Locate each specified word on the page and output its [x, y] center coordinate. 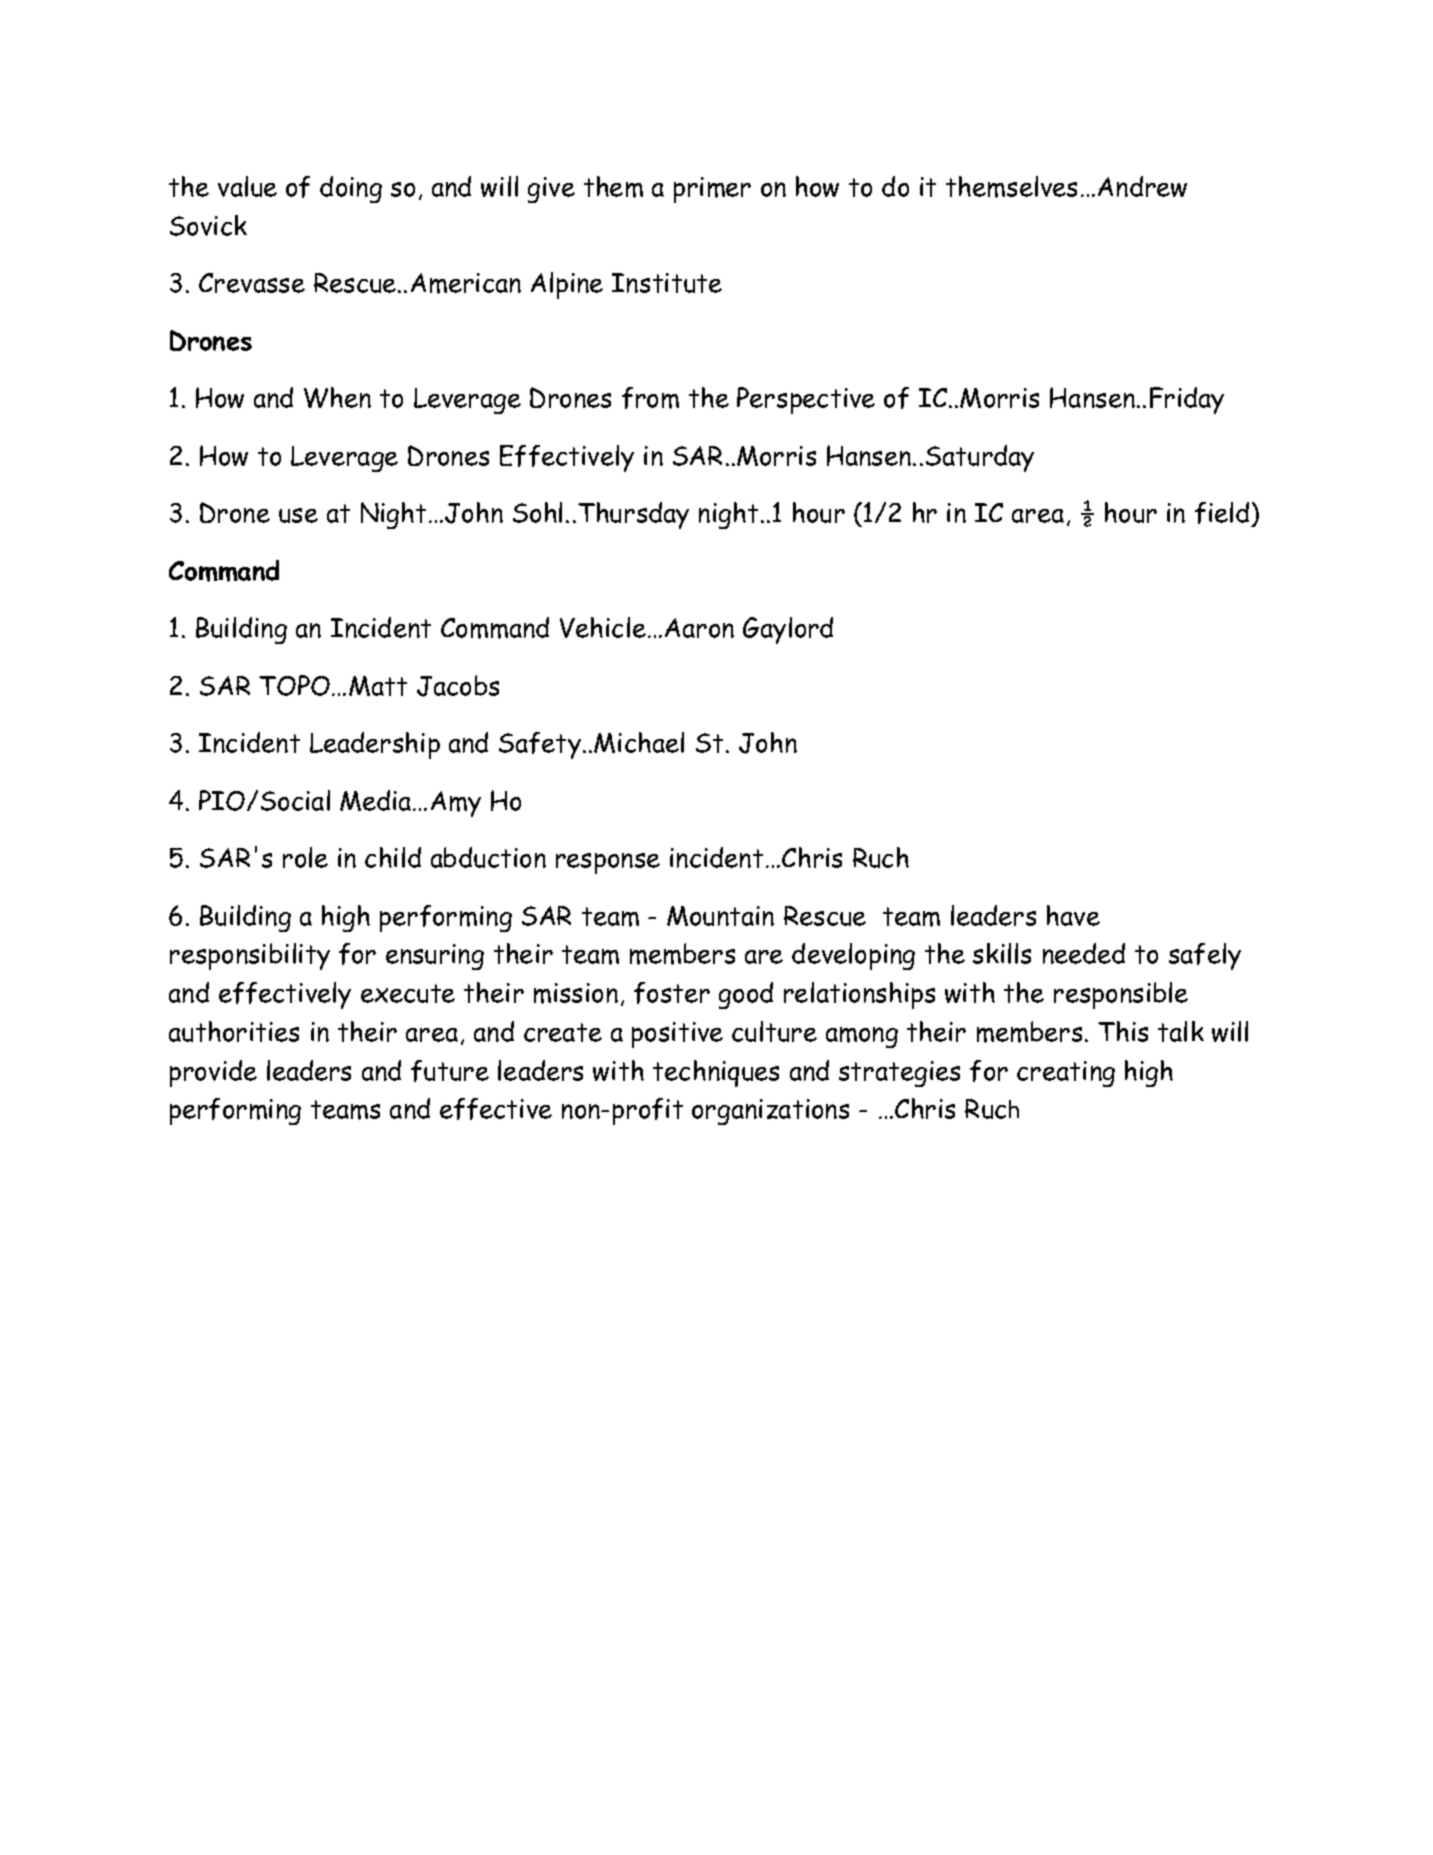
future [450, 1071]
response [608, 863]
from [650, 398]
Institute [667, 283]
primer [712, 190]
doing [351, 189]
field [1223, 514]
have [1073, 915]
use [298, 515]
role [305, 857]
